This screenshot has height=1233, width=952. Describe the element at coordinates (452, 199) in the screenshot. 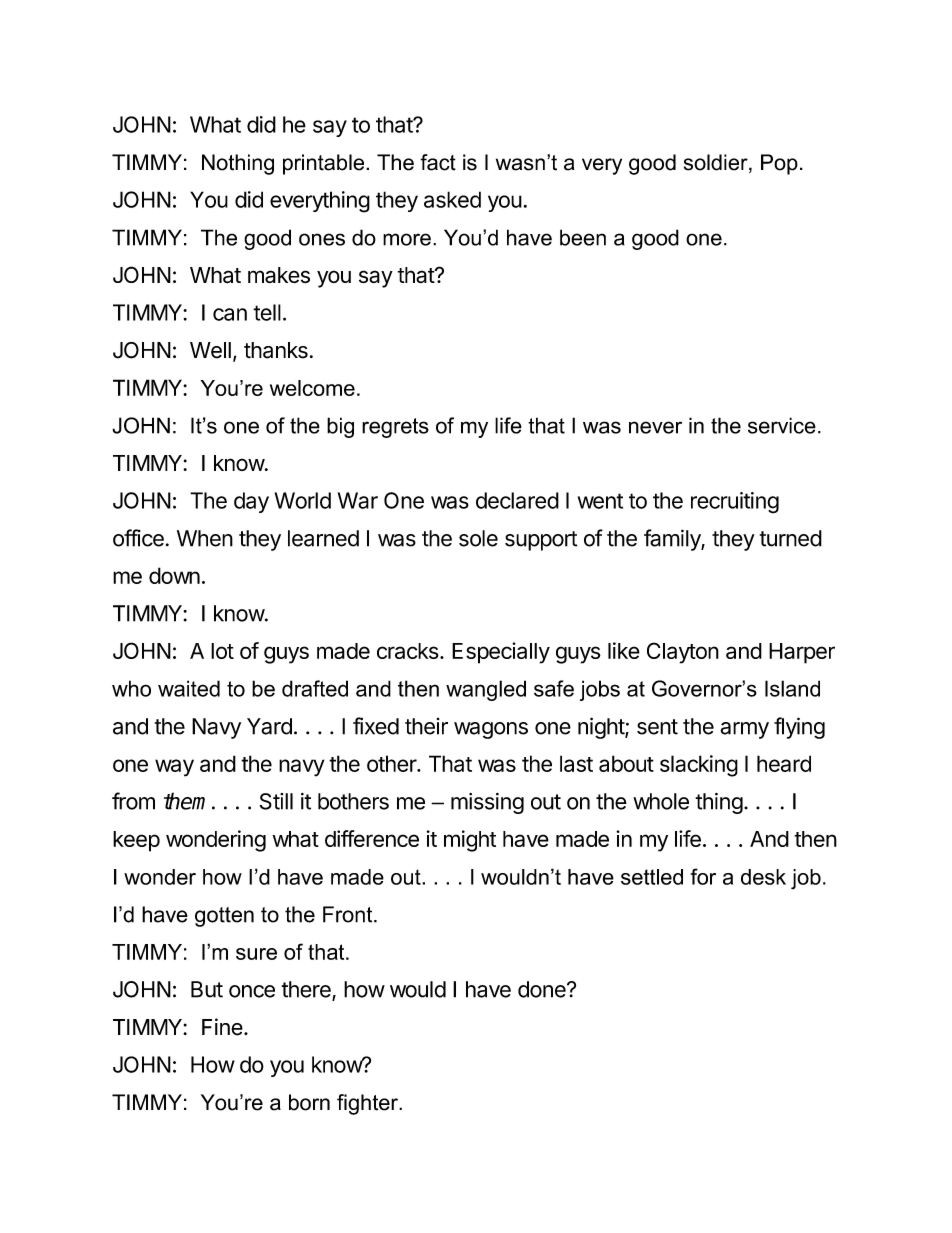

I see `asked` at that location.
